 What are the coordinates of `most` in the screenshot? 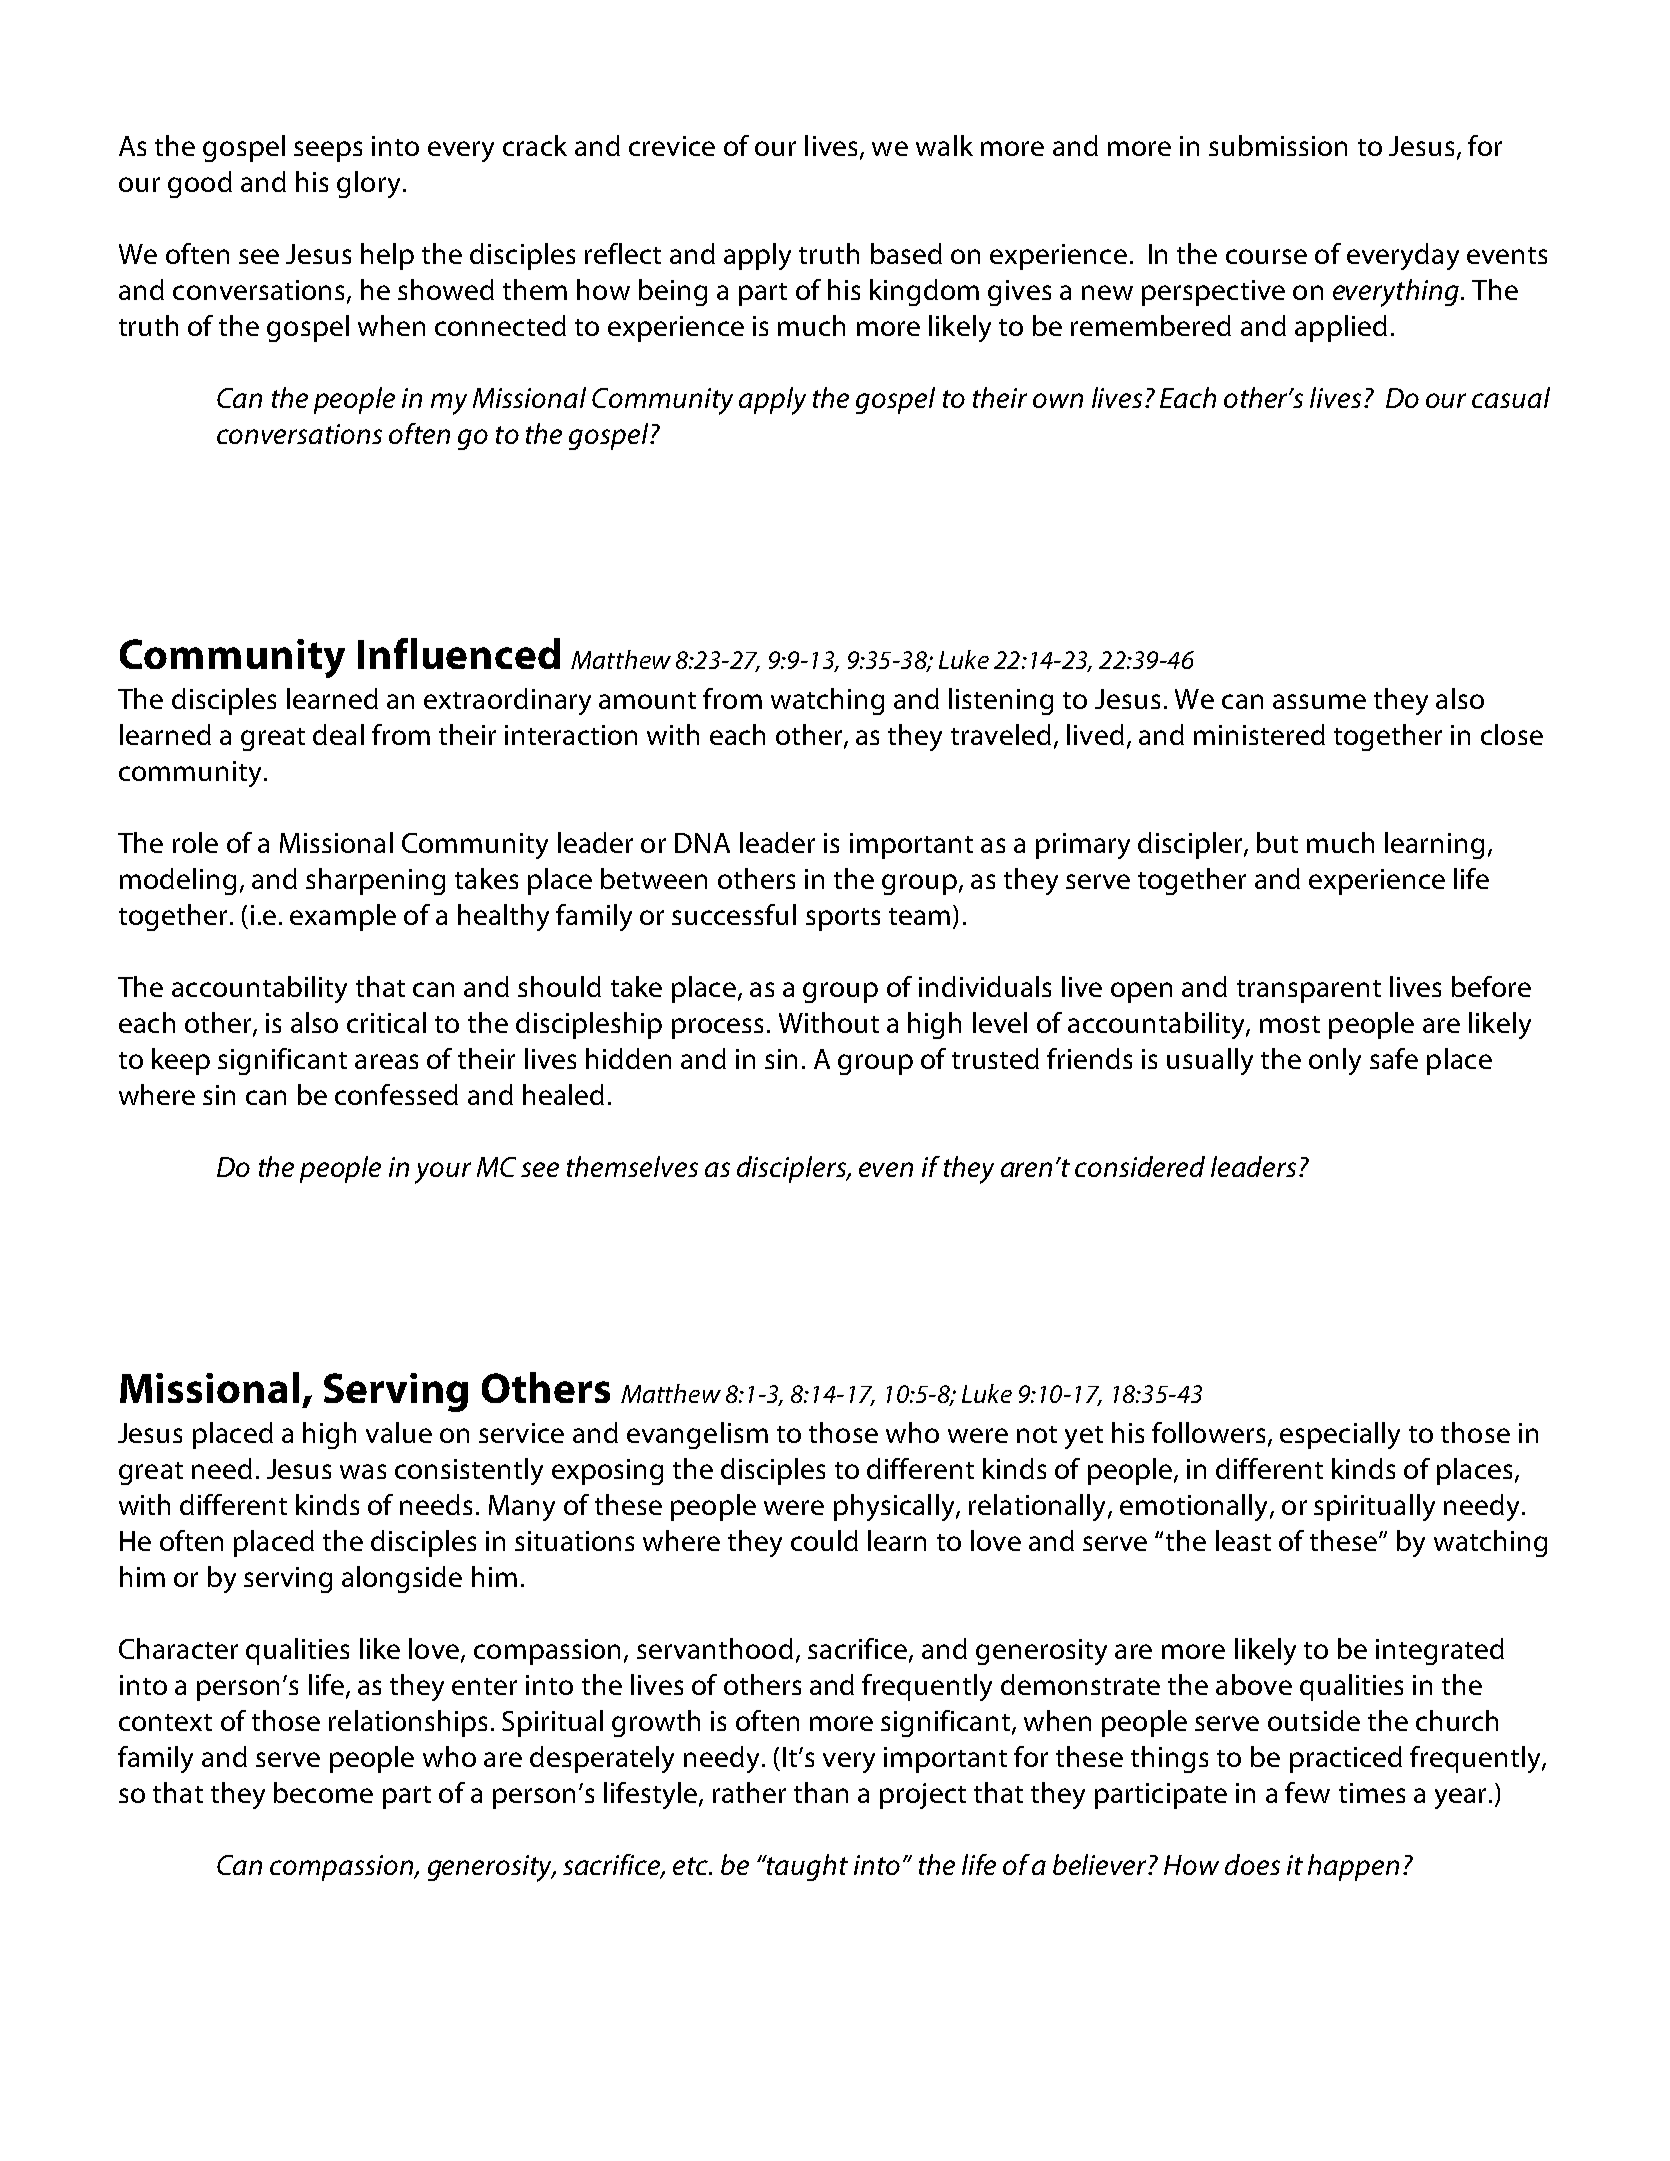 It's located at (1290, 1024).
